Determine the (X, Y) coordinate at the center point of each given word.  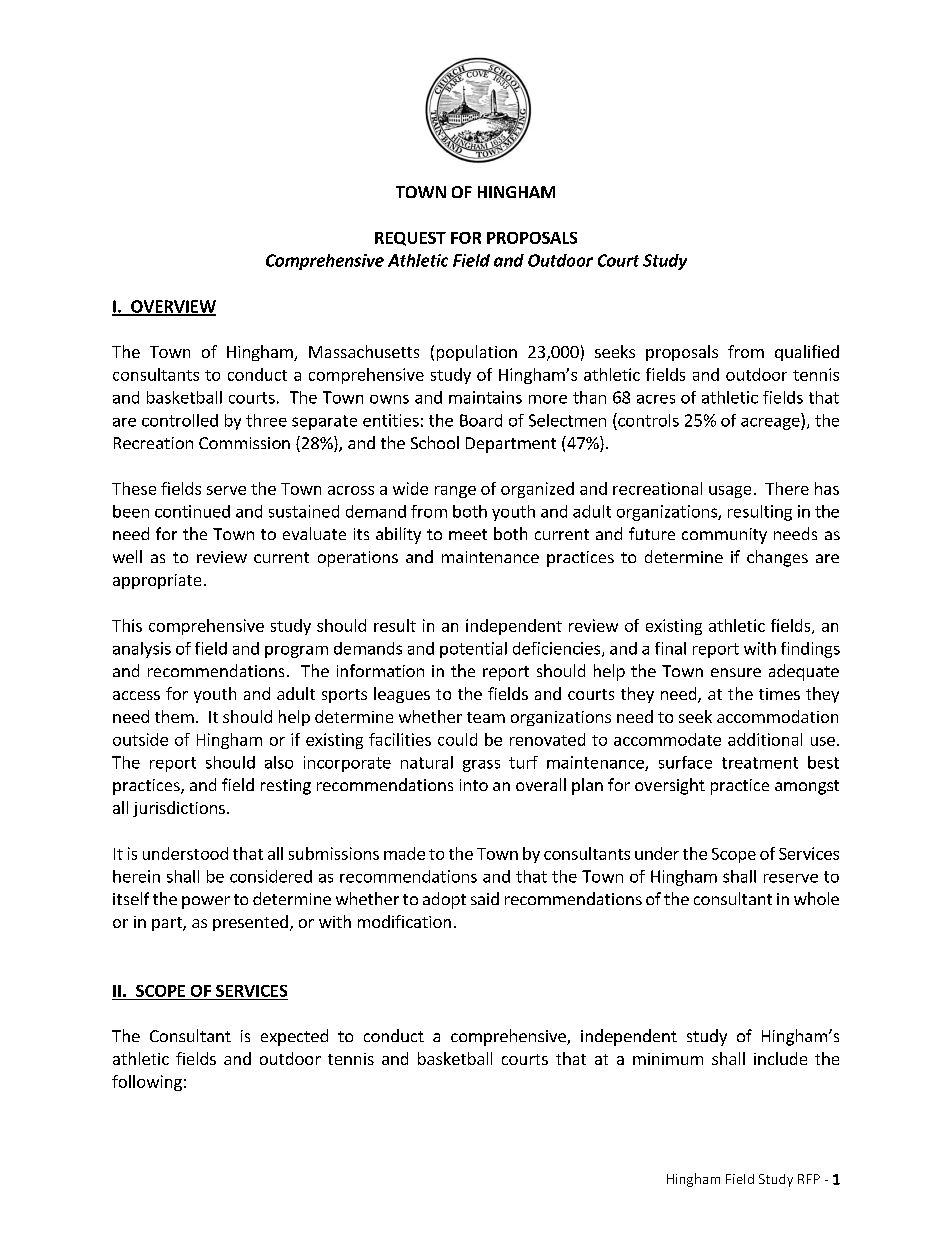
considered (271, 876)
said (485, 898)
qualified (807, 353)
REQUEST (410, 239)
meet (468, 534)
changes (777, 558)
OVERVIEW (172, 307)
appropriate (157, 581)
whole (816, 898)
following (147, 1083)
